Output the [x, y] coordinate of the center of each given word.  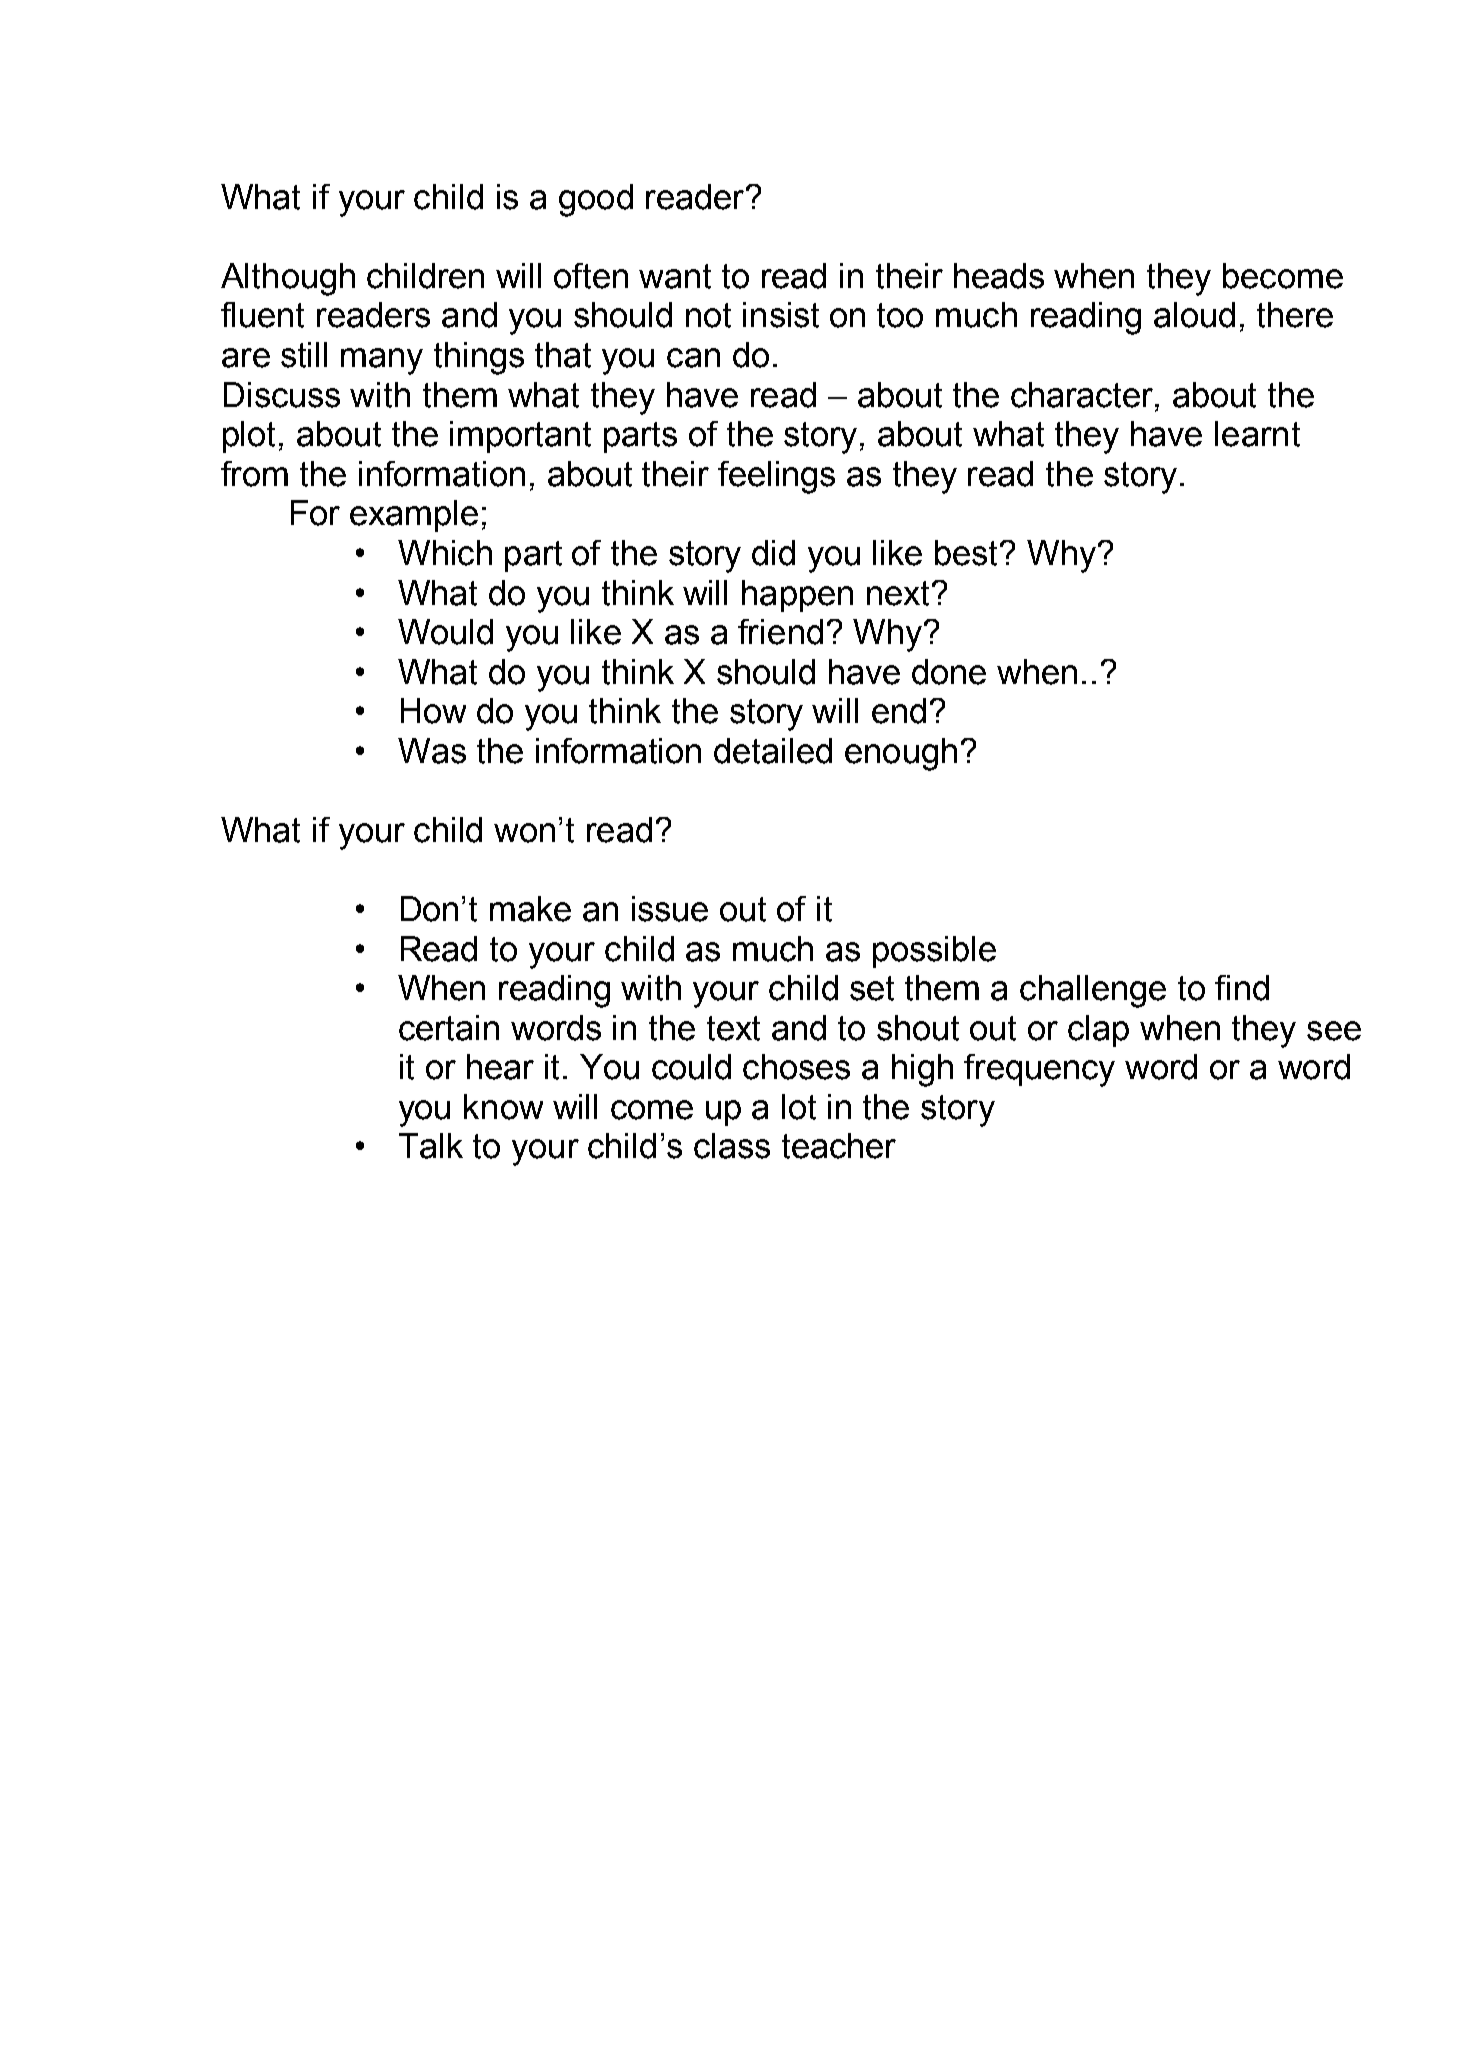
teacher [839, 1146]
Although [288, 279]
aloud [1194, 315]
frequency [1039, 1070]
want [675, 276]
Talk [431, 1146]
